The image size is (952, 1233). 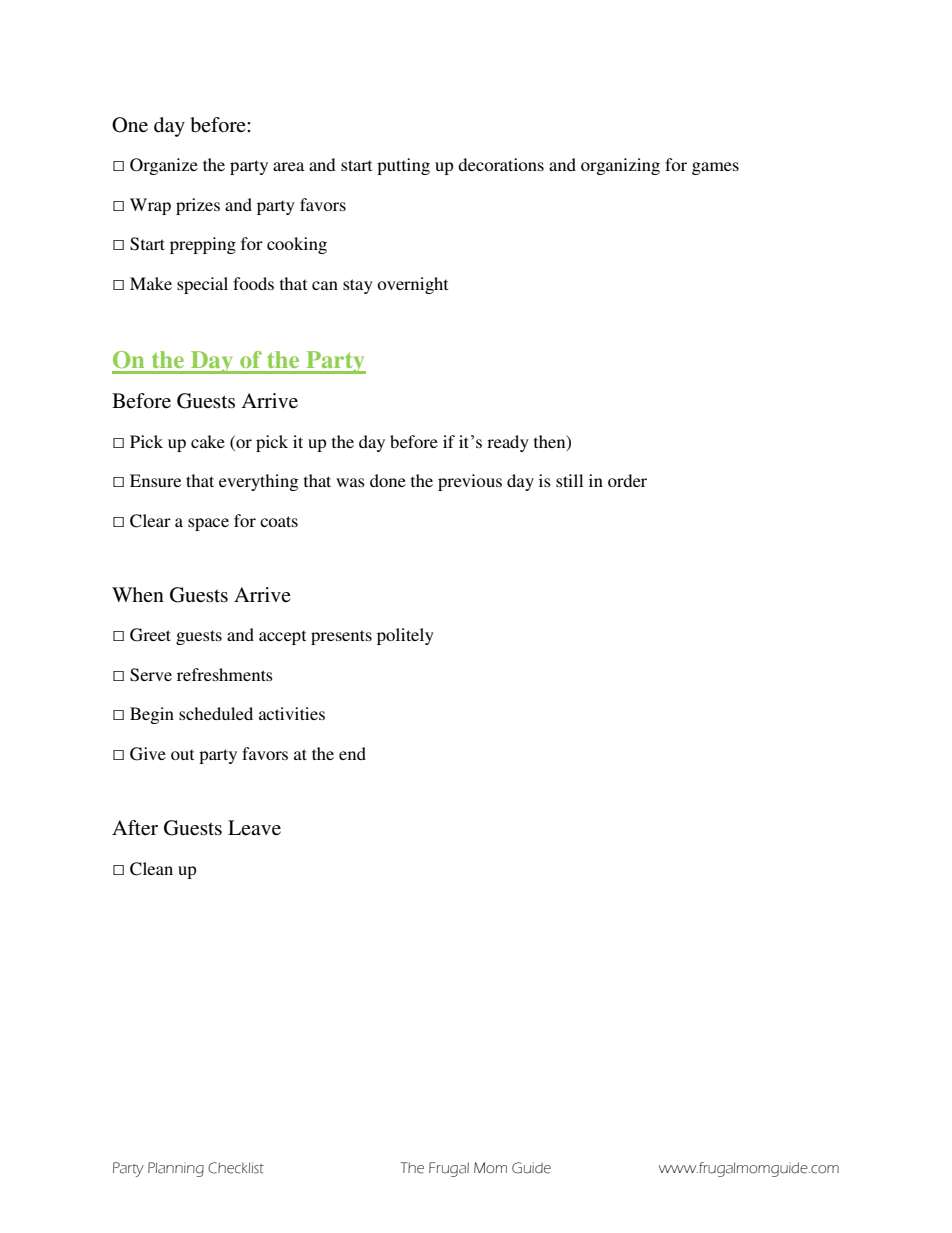 I want to click on Leave, so click(x=254, y=827).
